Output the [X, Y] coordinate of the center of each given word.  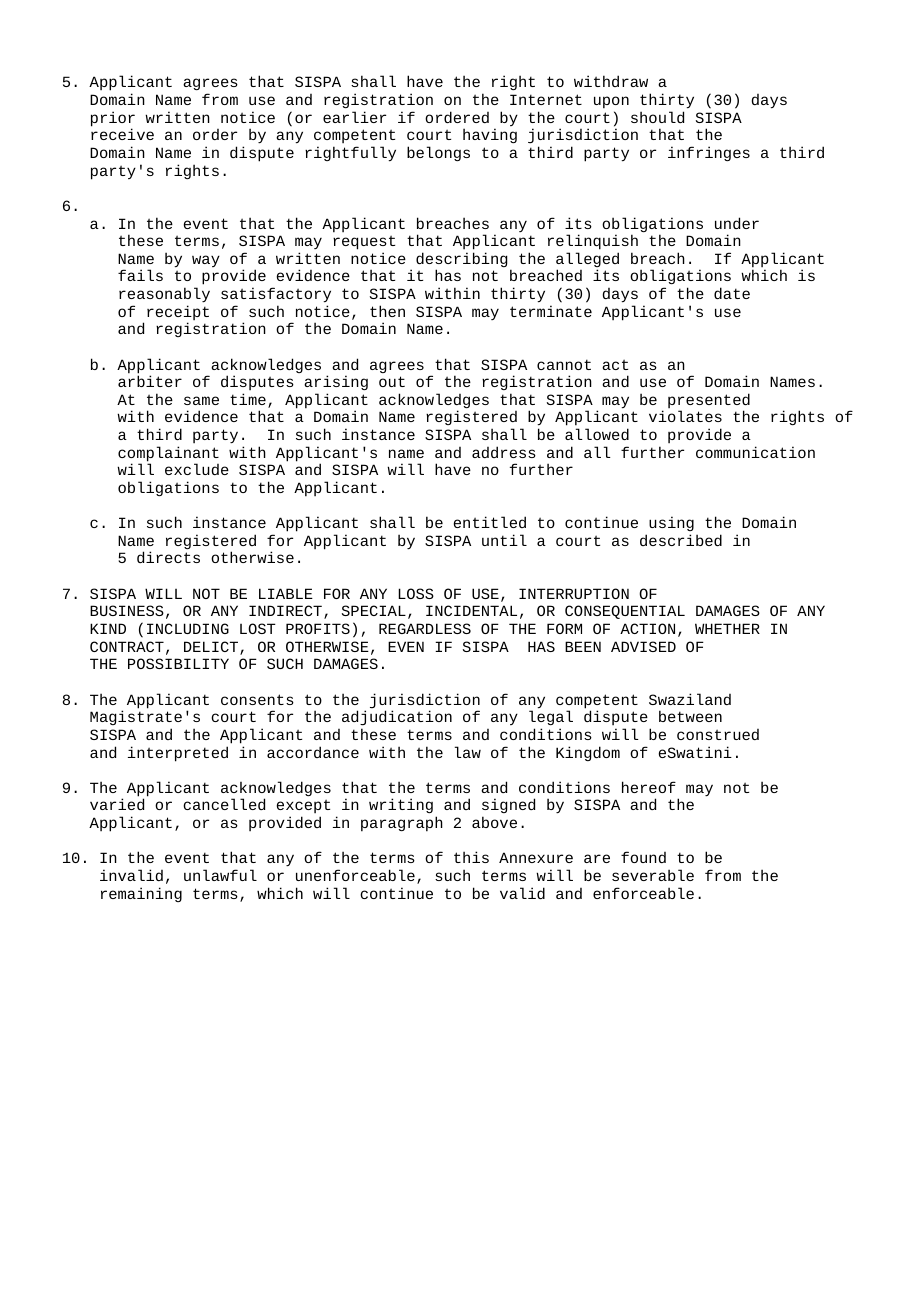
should [657, 117]
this [471, 857]
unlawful [220, 875]
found [643, 857]
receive [122, 134]
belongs [438, 153]
